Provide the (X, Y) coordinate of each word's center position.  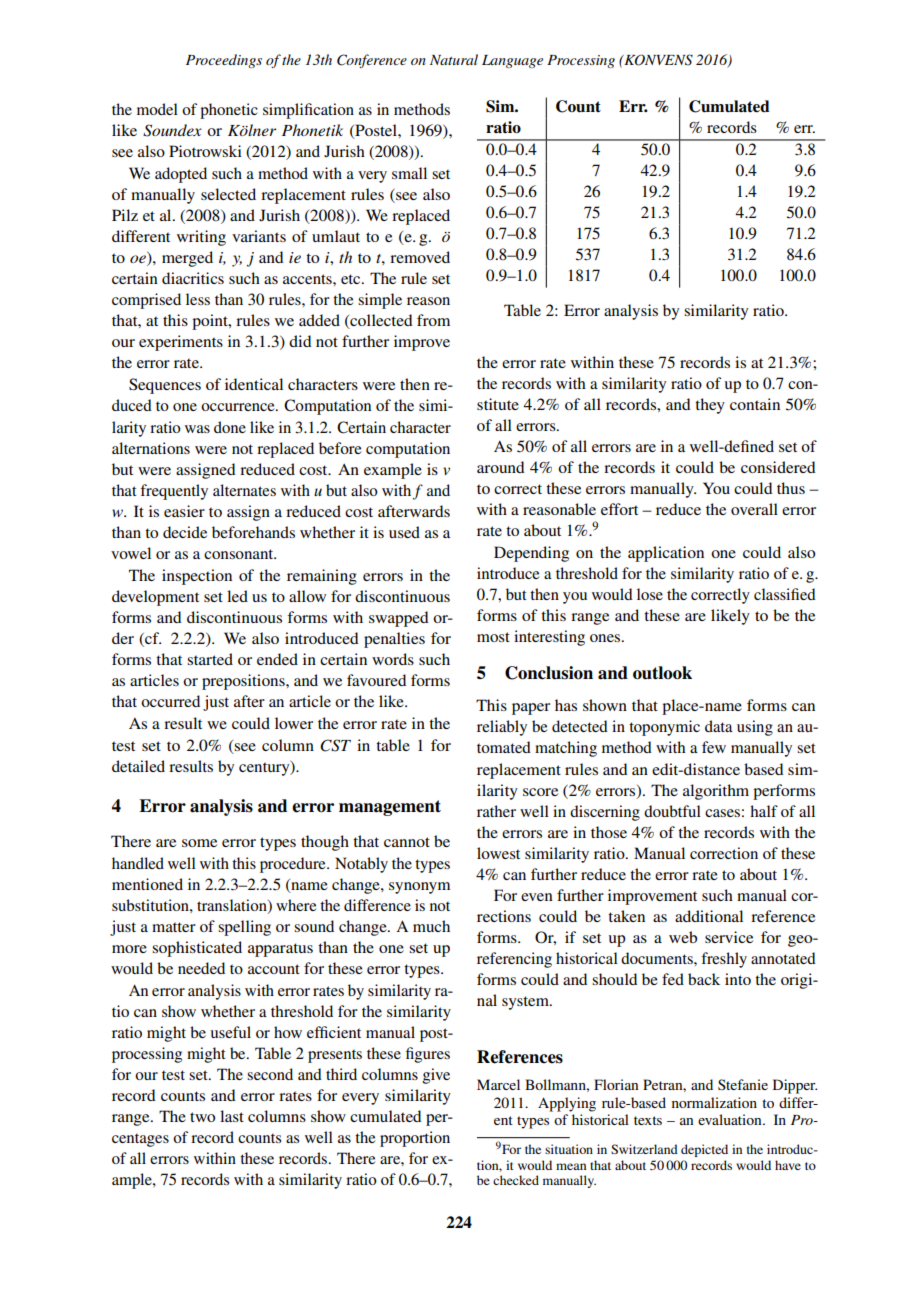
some (199, 843)
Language (512, 61)
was (197, 429)
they (710, 406)
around (501, 467)
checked (516, 1180)
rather (496, 811)
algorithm (716, 792)
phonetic (229, 111)
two (202, 1117)
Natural (454, 59)
